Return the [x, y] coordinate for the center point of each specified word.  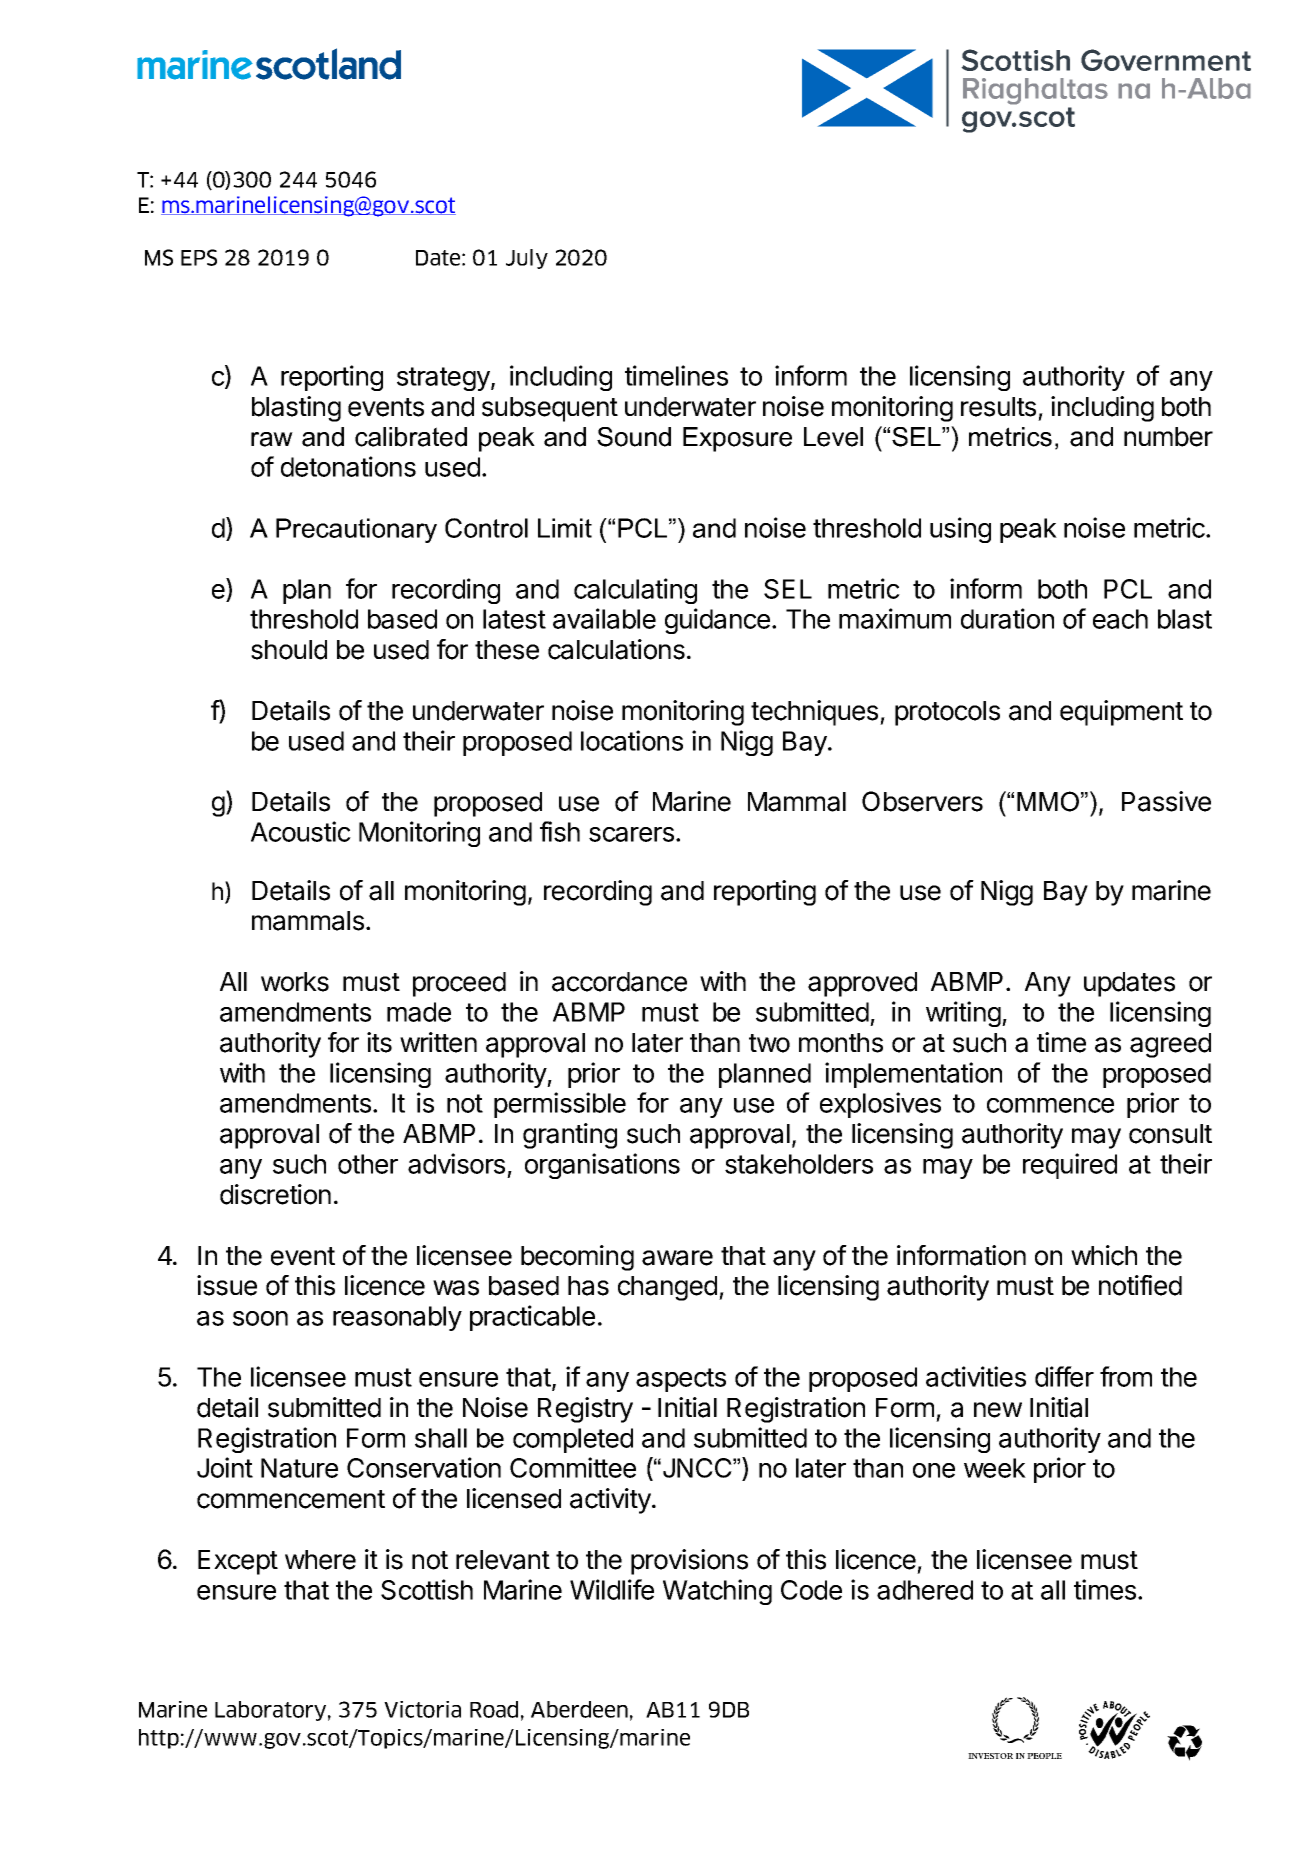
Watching [717, 1592]
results [998, 407]
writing [963, 1014]
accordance [619, 982]
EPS [199, 257]
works [295, 982]
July [527, 259]
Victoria [422, 1709]
